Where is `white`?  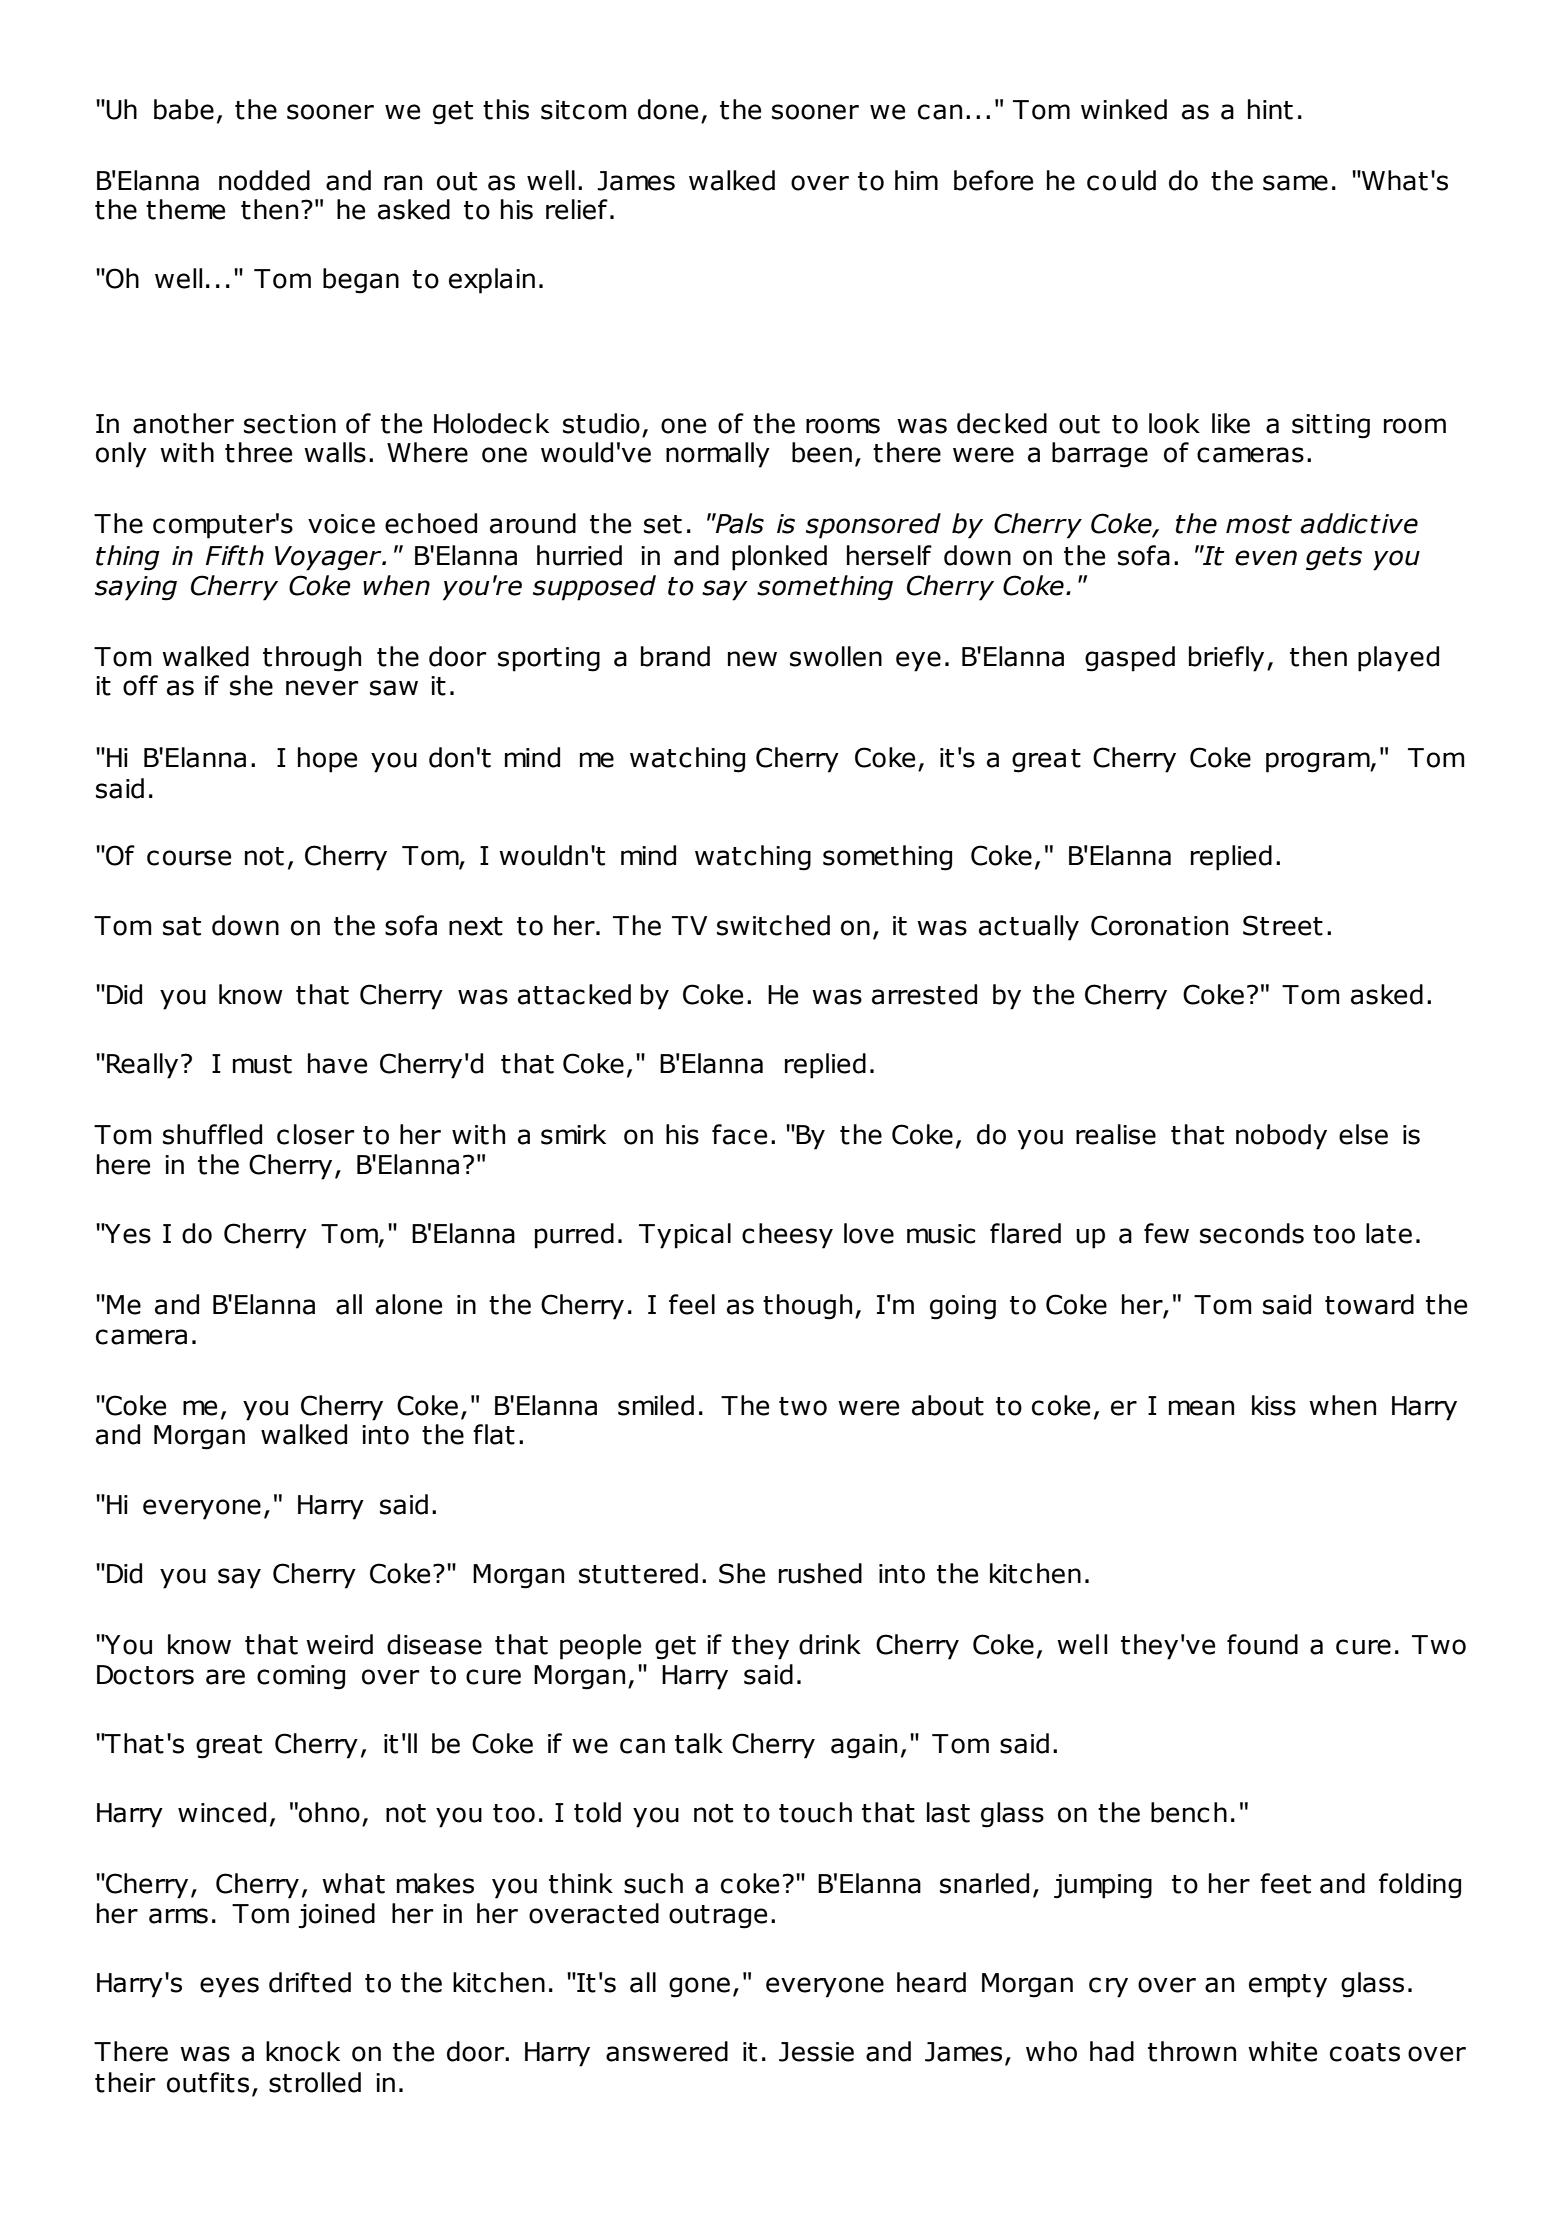
white is located at coordinates (1282, 2051).
